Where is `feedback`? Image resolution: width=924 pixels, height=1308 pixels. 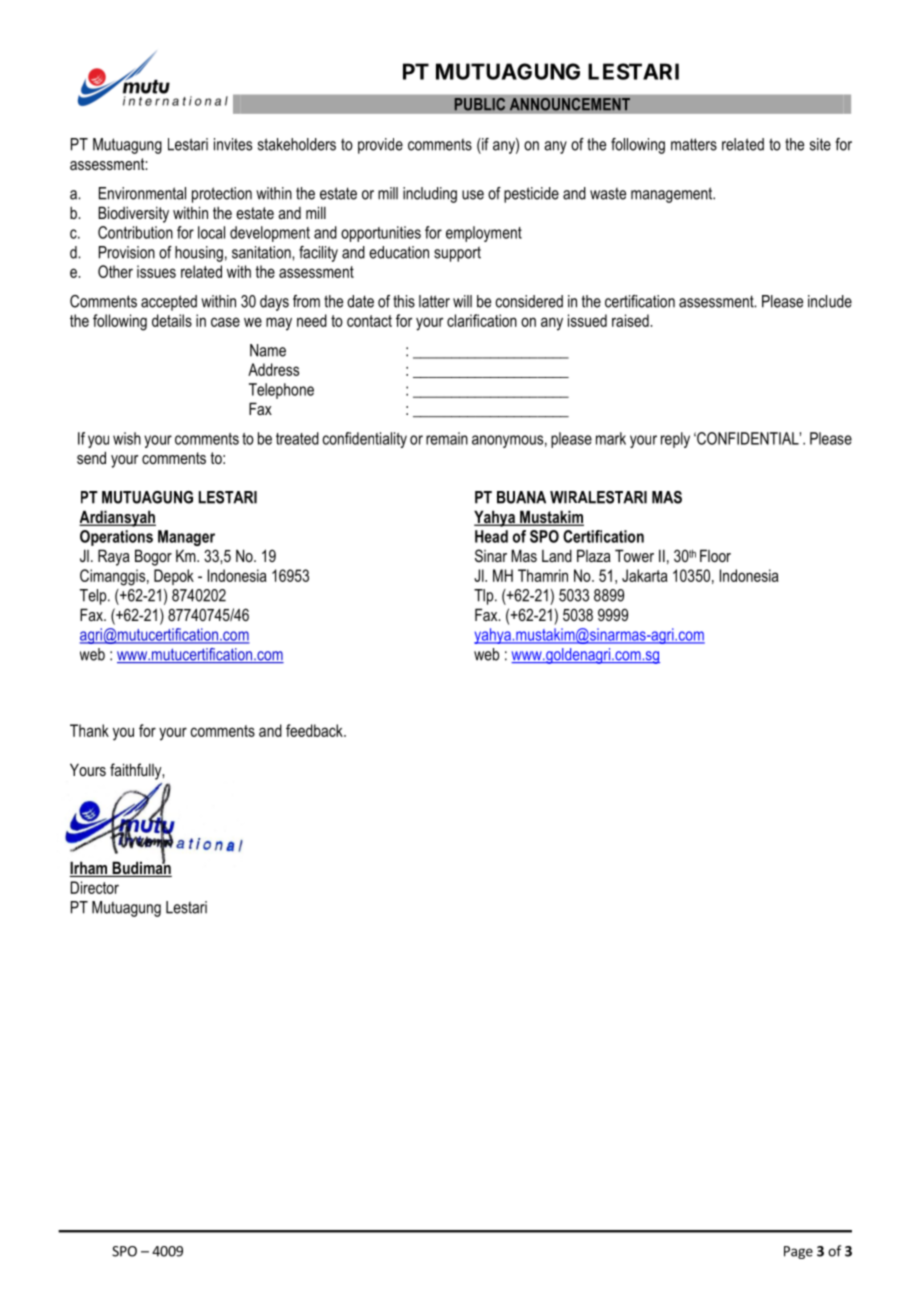 feedback is located at coordinates (315, 730).
